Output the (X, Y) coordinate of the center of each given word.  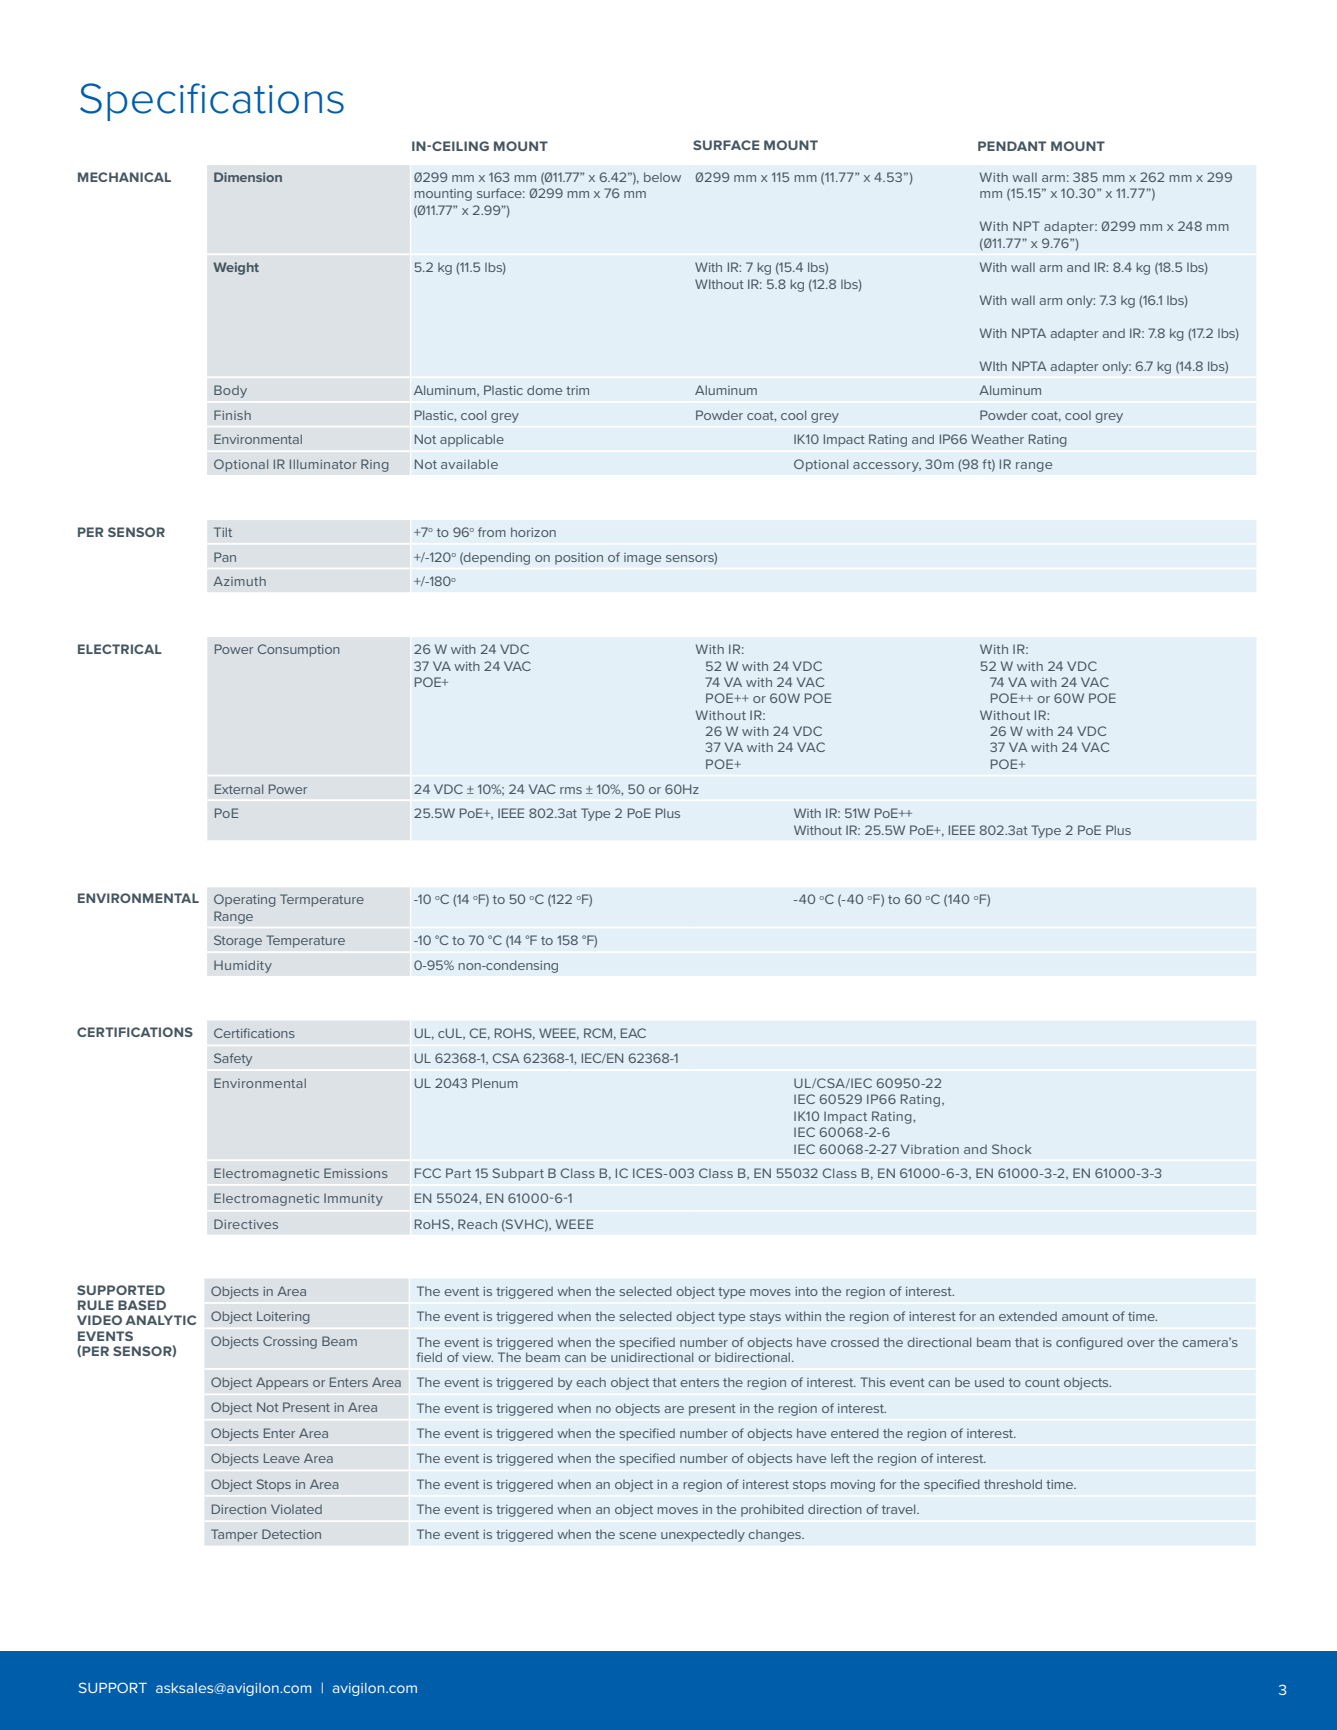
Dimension (248, 177)
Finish (232, 415)
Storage (238, 941)
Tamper (234, 1535)
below (662, 177)
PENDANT (1012, 146)
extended (1028, 1316)
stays (765, 1318)
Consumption (298, 650)
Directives (246, 1224)
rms (571, 790)
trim (577, 390)
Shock (1011, 1149)
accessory (887, 467)
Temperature (305, 941)
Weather (997, 439)
